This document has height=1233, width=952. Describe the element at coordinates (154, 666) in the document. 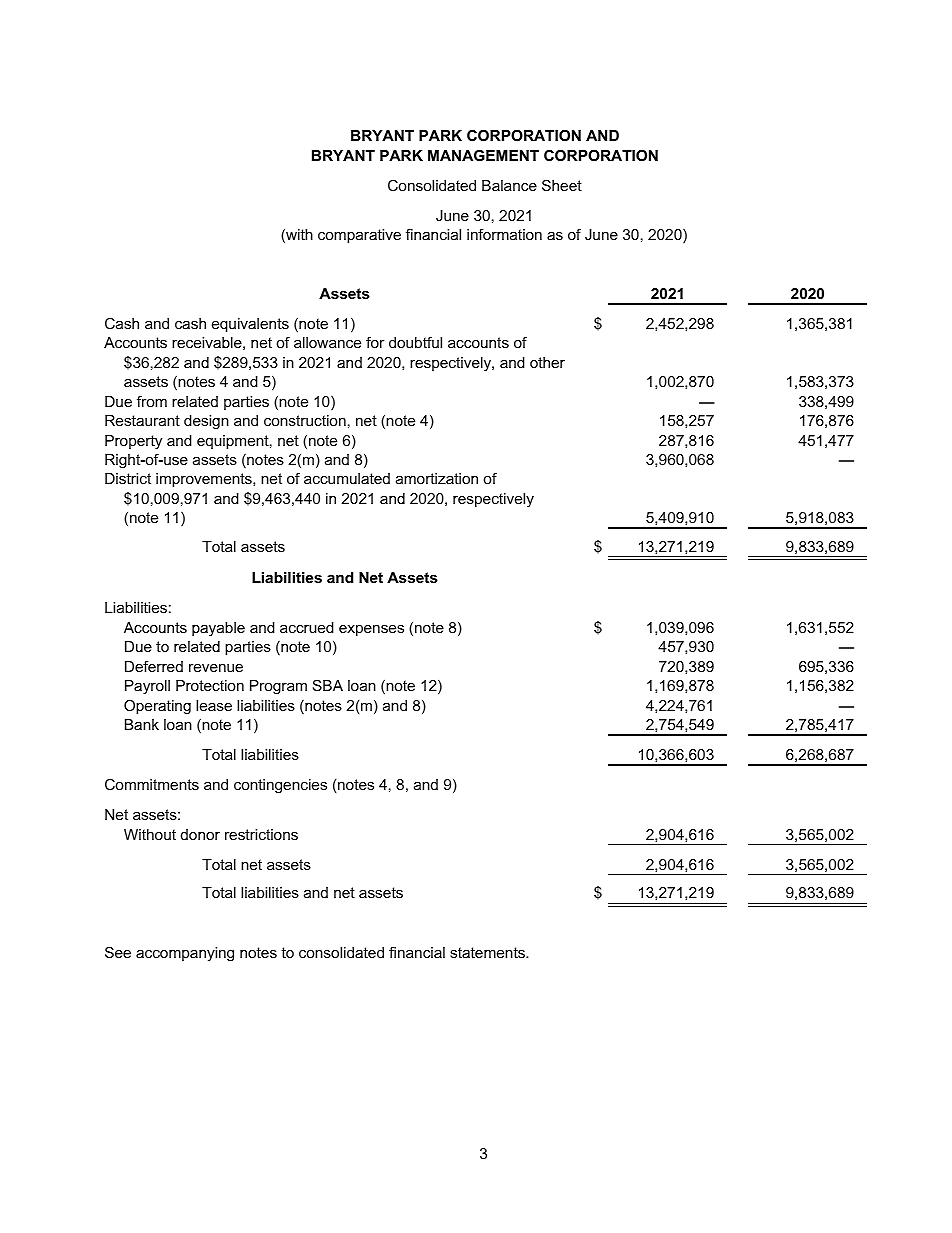

I see `Deferred` at that location.
